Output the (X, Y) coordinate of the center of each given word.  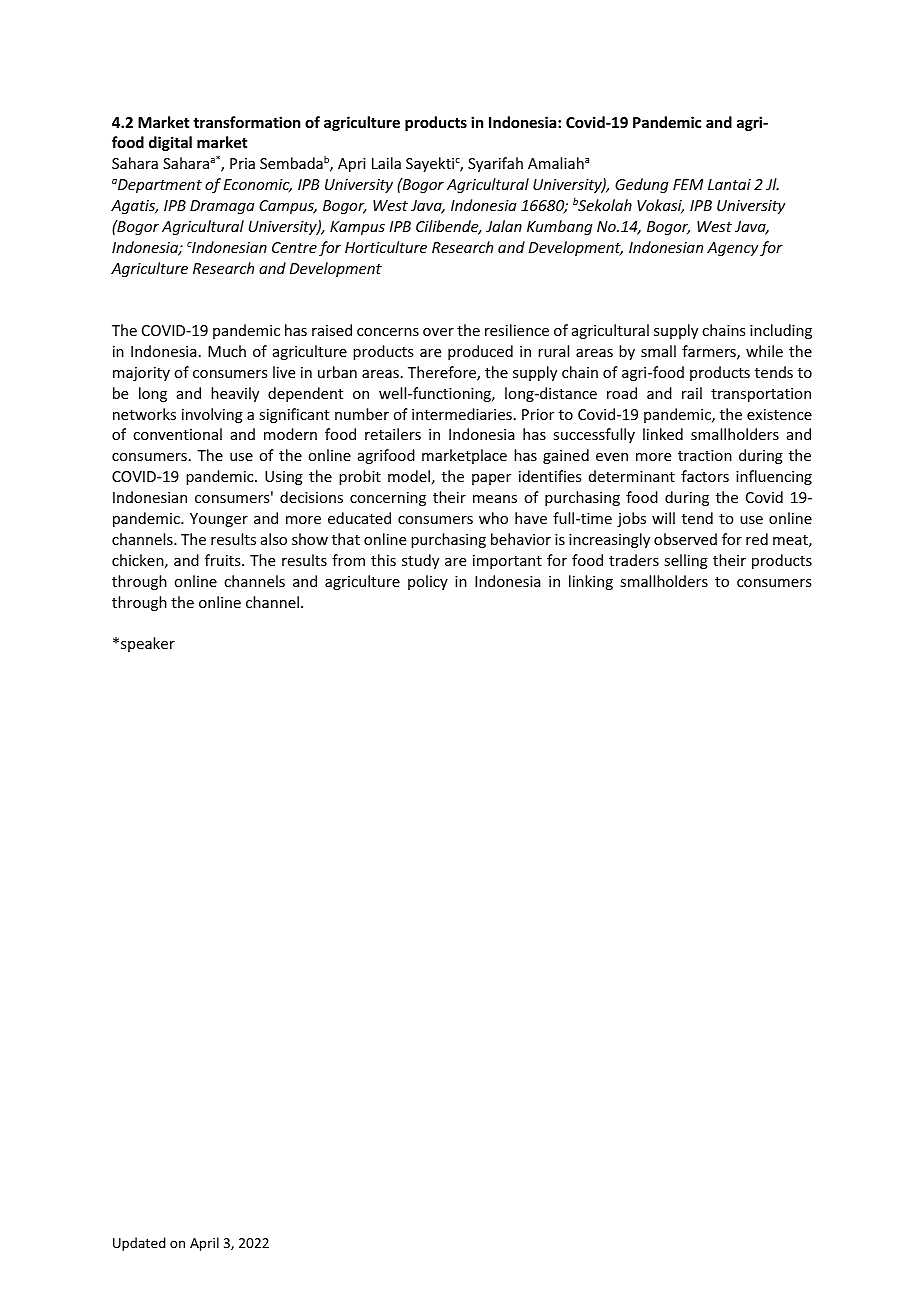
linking (591, 582)
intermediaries (462, 414)
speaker (148, 644)
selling (686, 561)
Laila (386, 163)
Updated (139, 1244)
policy (428, 582)
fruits (224, 560)
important (507, 562)
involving (212, 415)
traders (634, 560)
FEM (688, 184)
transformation (246, 122)
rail (692, 393)
